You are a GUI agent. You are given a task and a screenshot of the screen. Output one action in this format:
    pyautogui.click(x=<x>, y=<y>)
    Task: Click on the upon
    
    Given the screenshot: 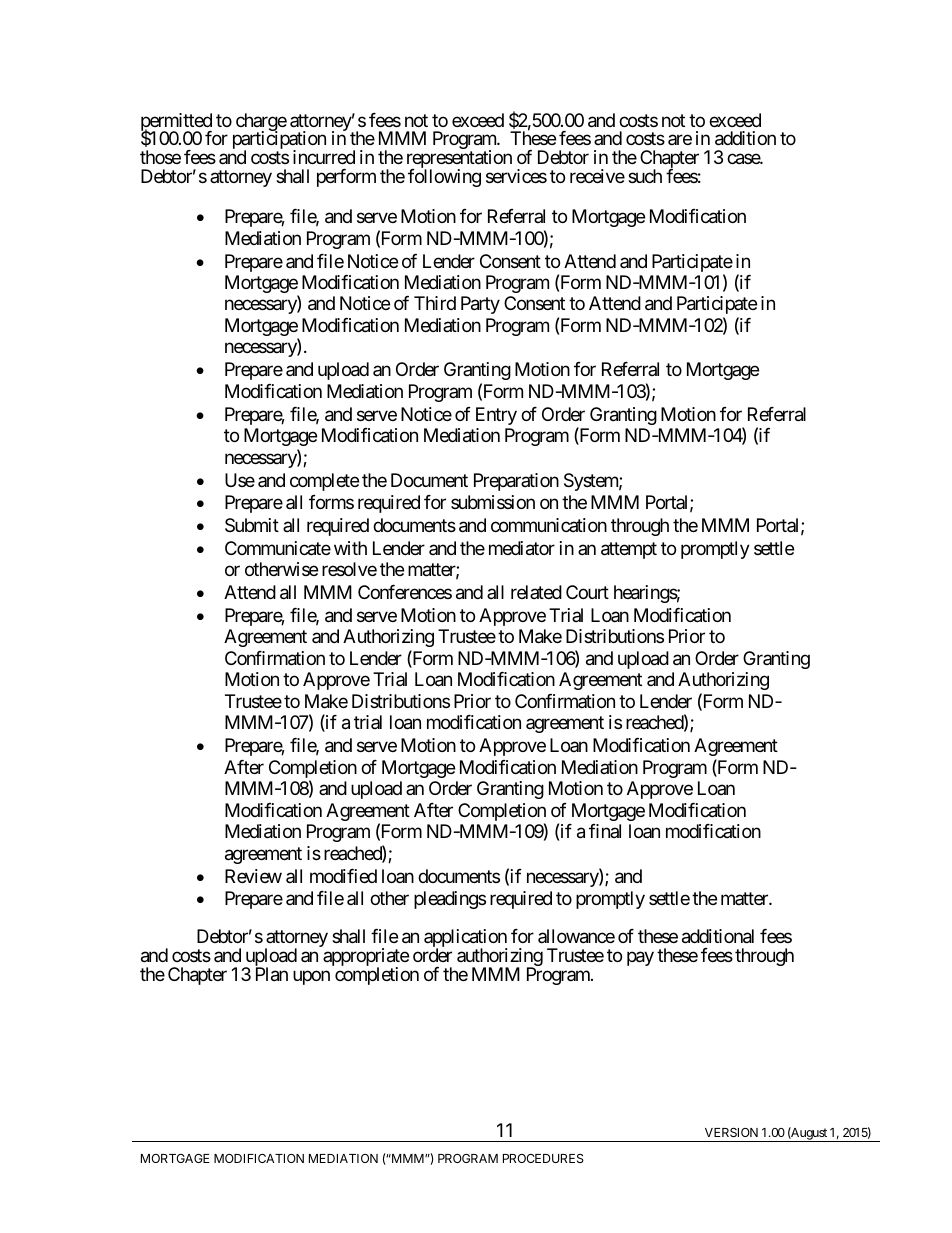 What is the action you would take?
    pyautogui.click(x=311, y=977)
